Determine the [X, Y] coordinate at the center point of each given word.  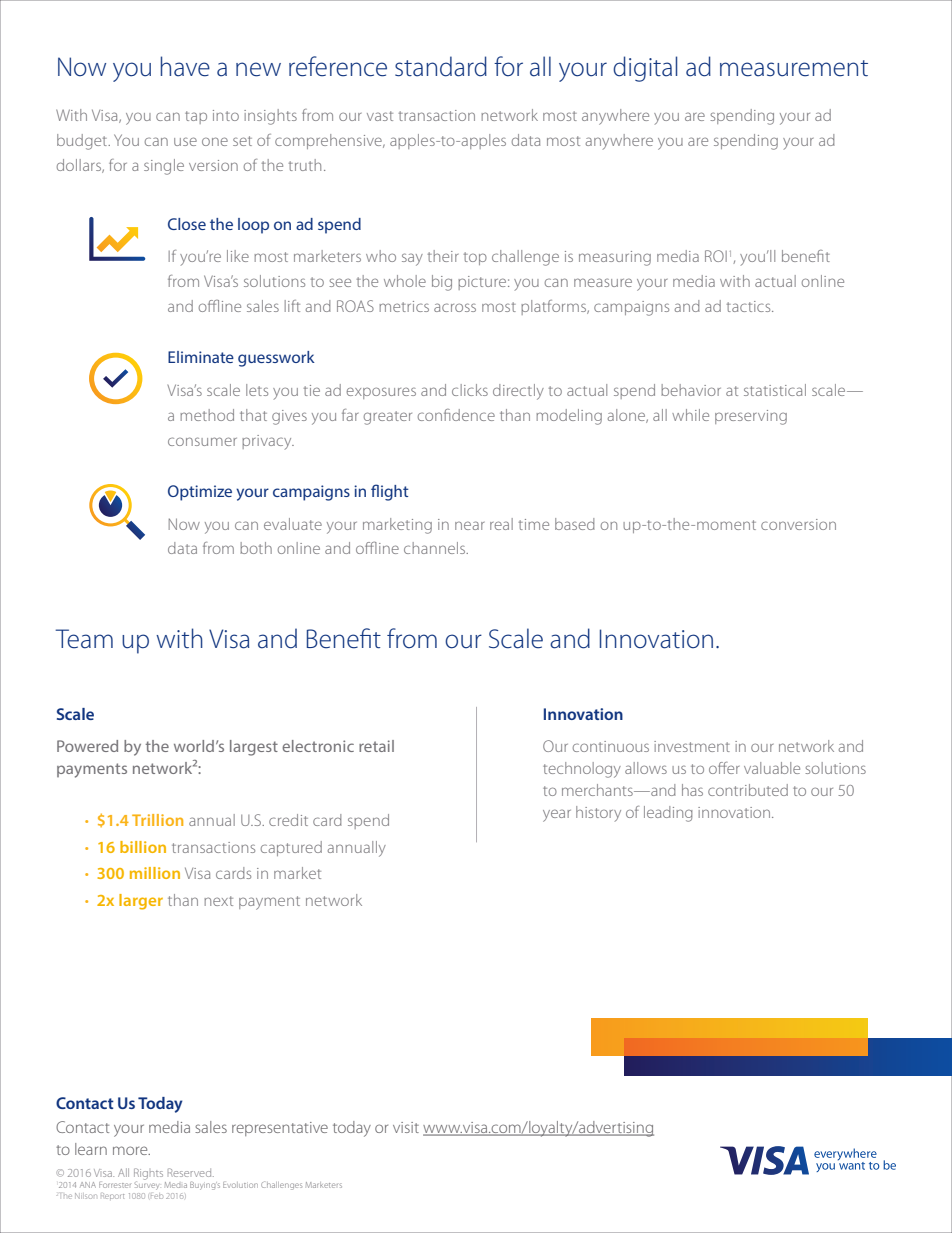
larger [141, 902]
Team [84, 639]
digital [645, 69]
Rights [148, 1175]
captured [291, 848]
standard [441, 66]
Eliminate [201, 357]
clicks [470, 390]
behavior [691, 390]
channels [436, 548]
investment [692, 746]
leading [668, 814]
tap [196, 117]
